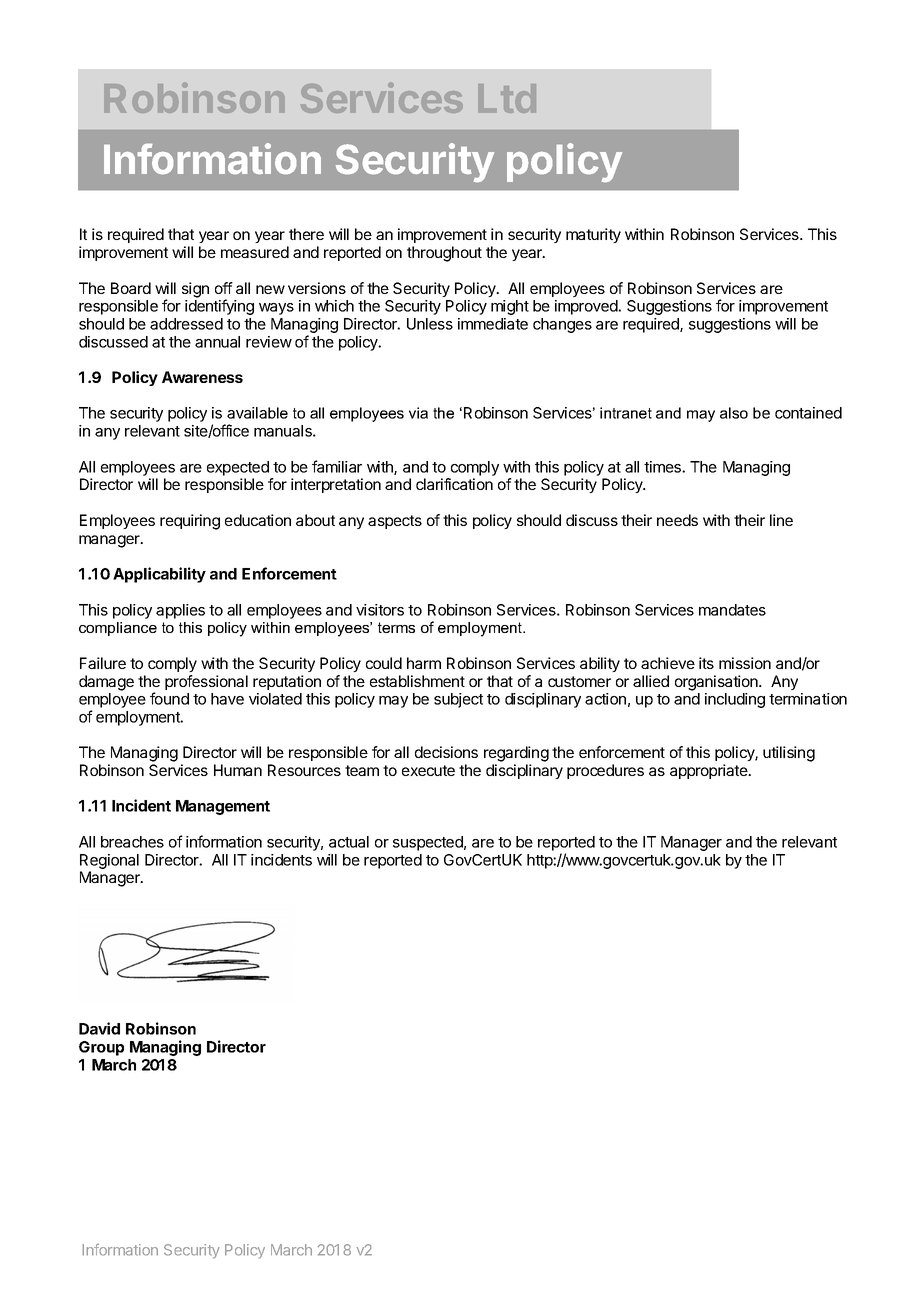 The height and width of the screenshot is (1307, 924). I want to click on Management, so click(223, 807).
